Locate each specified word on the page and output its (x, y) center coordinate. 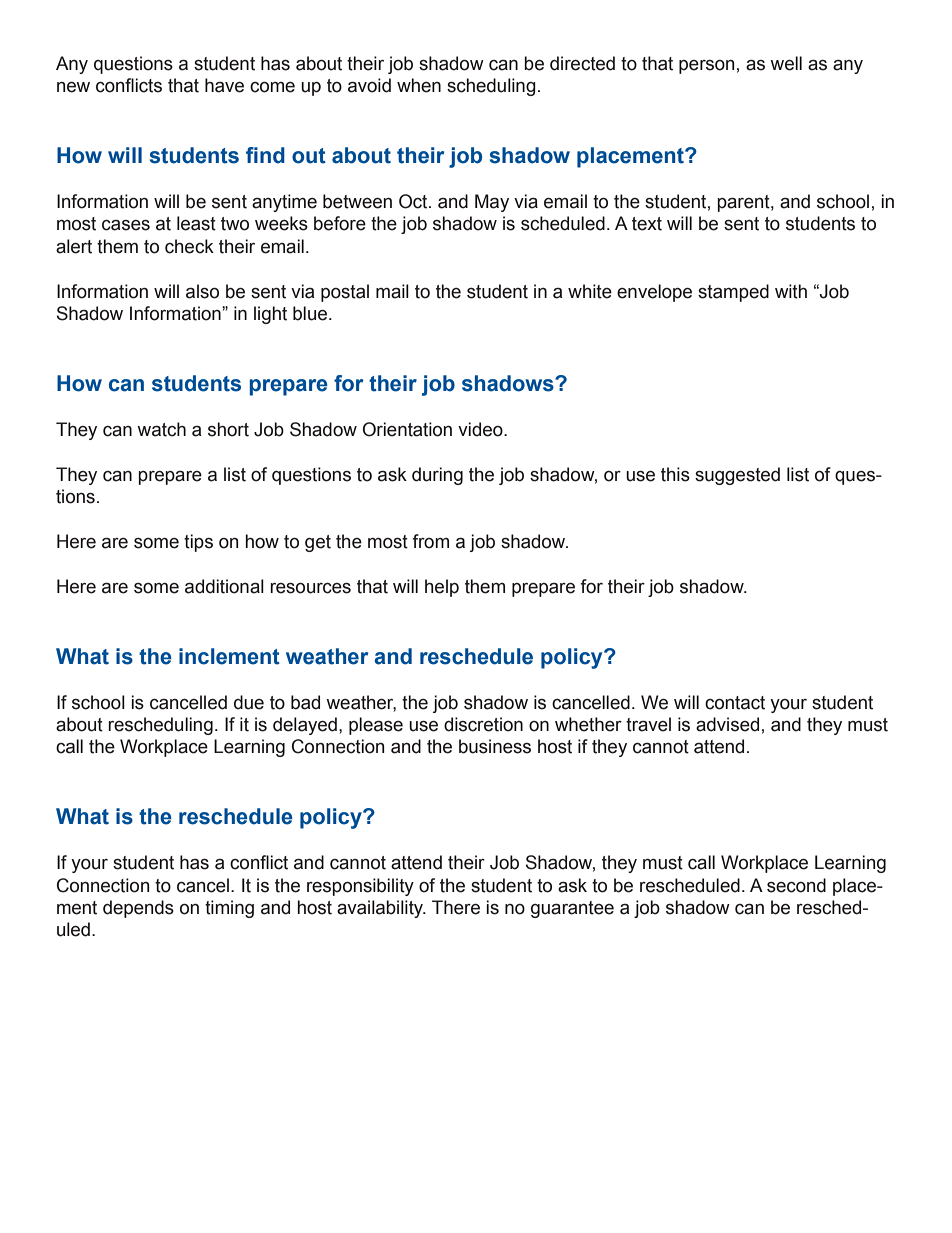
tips (198, 543)
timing (229, 909)
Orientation (407, 429)
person (706, 67)
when (419, 85)
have (224, 85)
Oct (414, 201)
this (675, 474)
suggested (737, 476)
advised (727, 724)
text (647, 224)
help (442, 588)
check (189, 246)
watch (161, 429)
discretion (483, 724)
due (249, 702)
